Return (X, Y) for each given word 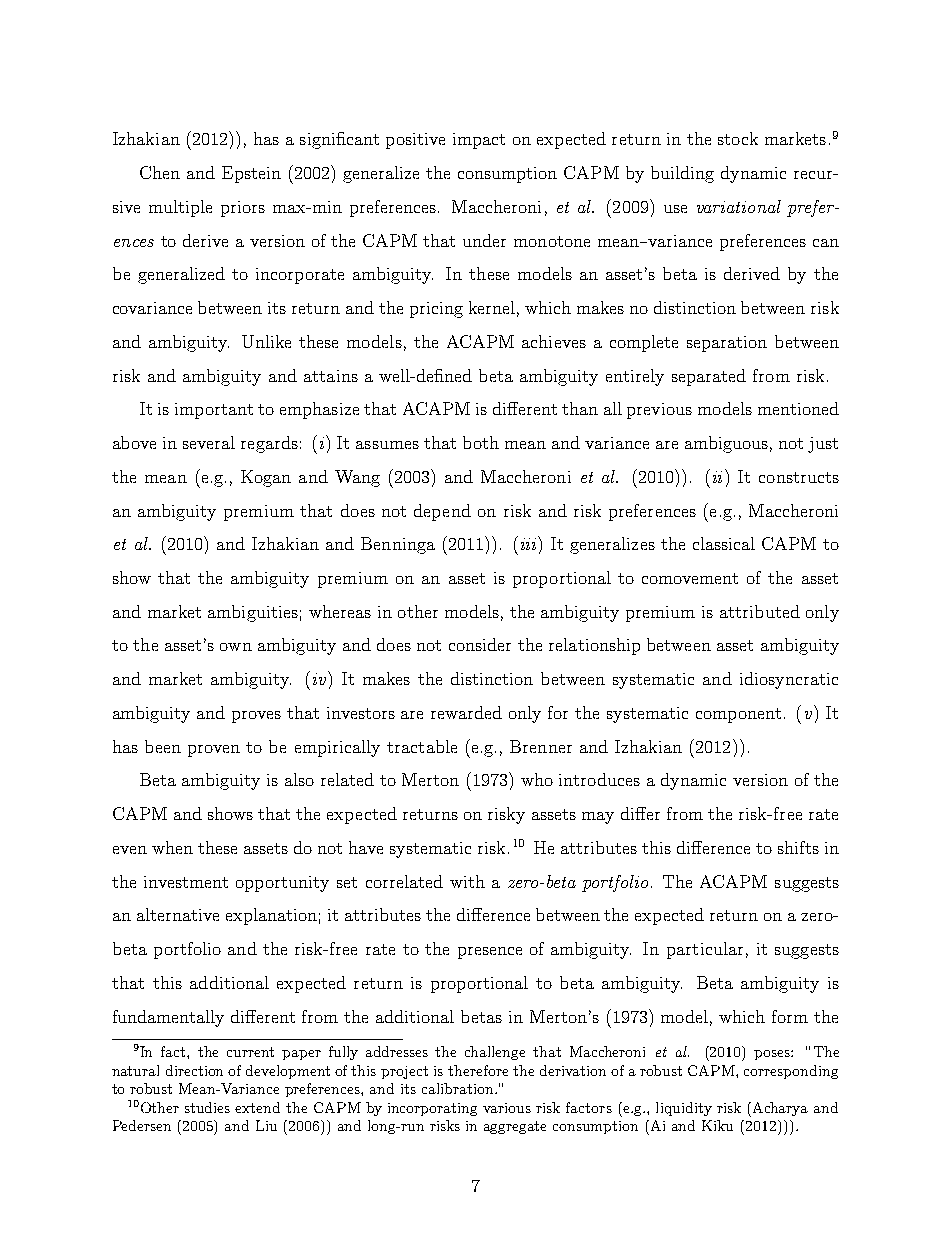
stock (738, 138)
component (738, 715)
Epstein (251, 174)
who (537, 779)
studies (207, 1107)
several (209, 442)
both (481, 442)
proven (214, 751)
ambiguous (726, 444)
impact (479, 141)
